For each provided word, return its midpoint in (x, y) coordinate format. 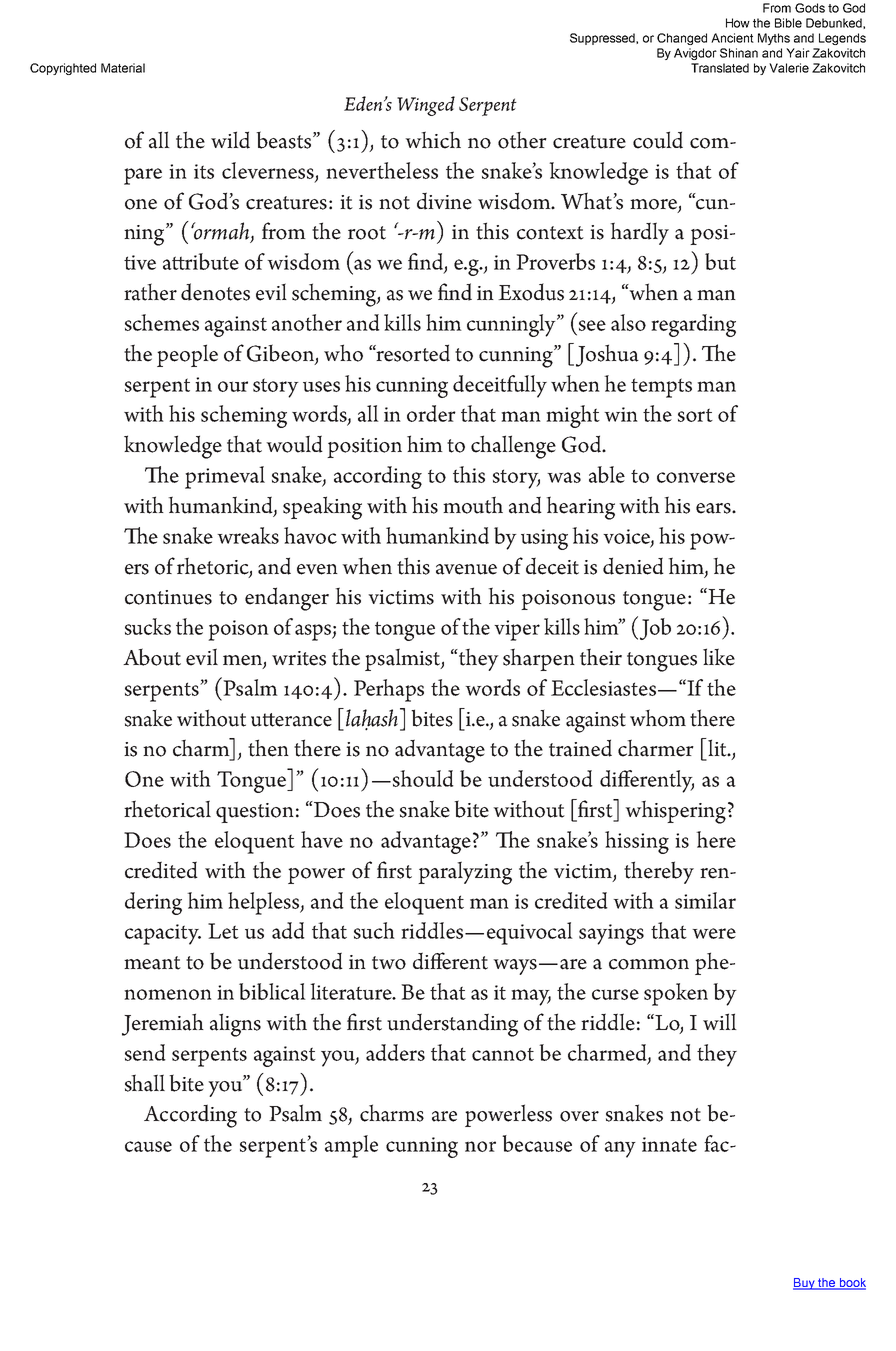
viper (517, 630)
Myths (774, 39)
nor (480, 1146)
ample (351, 1146)
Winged (426, 106)
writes (299, 658)
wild (230, 140)
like (719, 657)
